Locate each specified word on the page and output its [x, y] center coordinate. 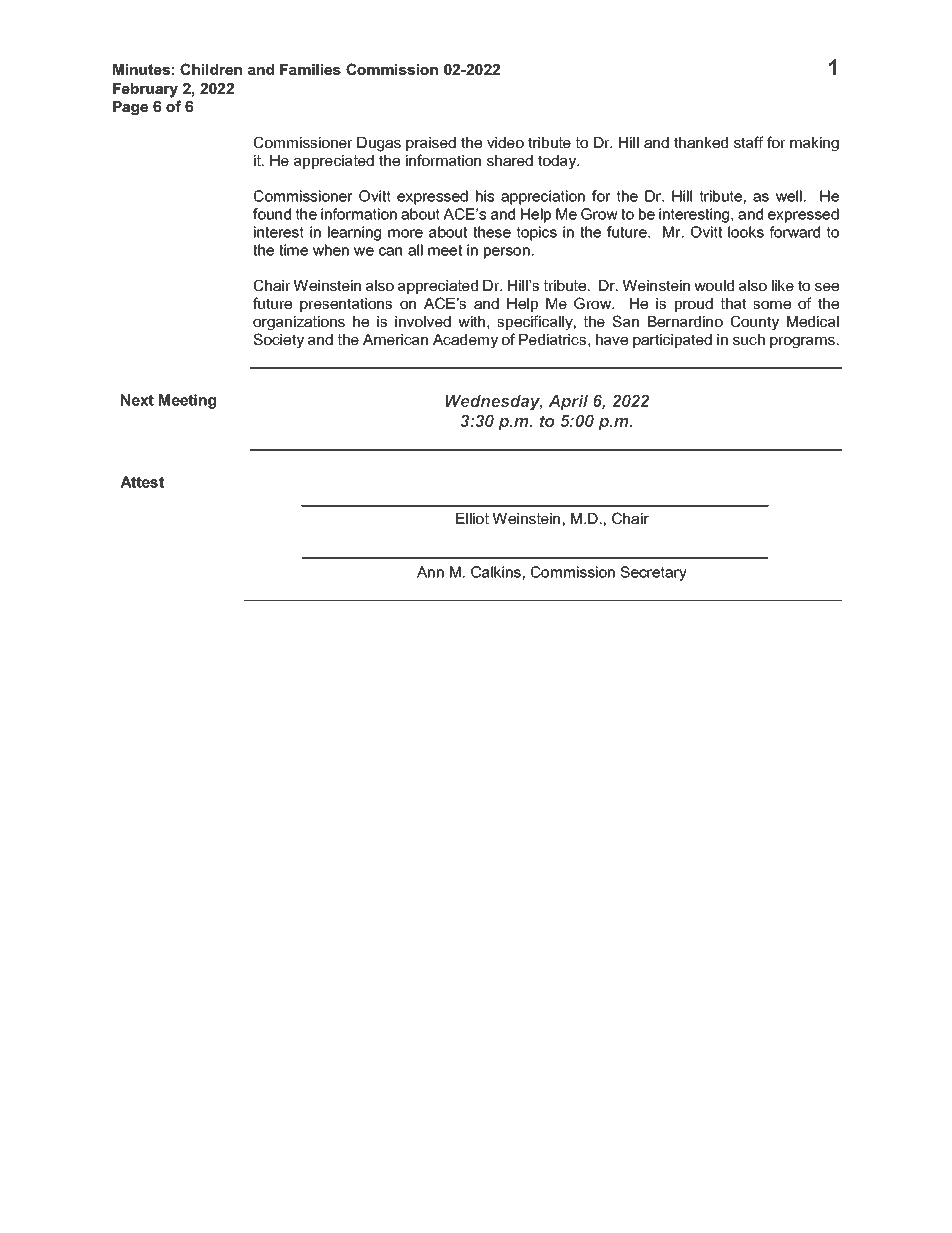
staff [749, 142]
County [755, 323]
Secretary [653, 573]
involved [423, 321]
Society [278, 341]
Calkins [496, 572]
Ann [430, 572]
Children [211, 69]
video [505, 142]
